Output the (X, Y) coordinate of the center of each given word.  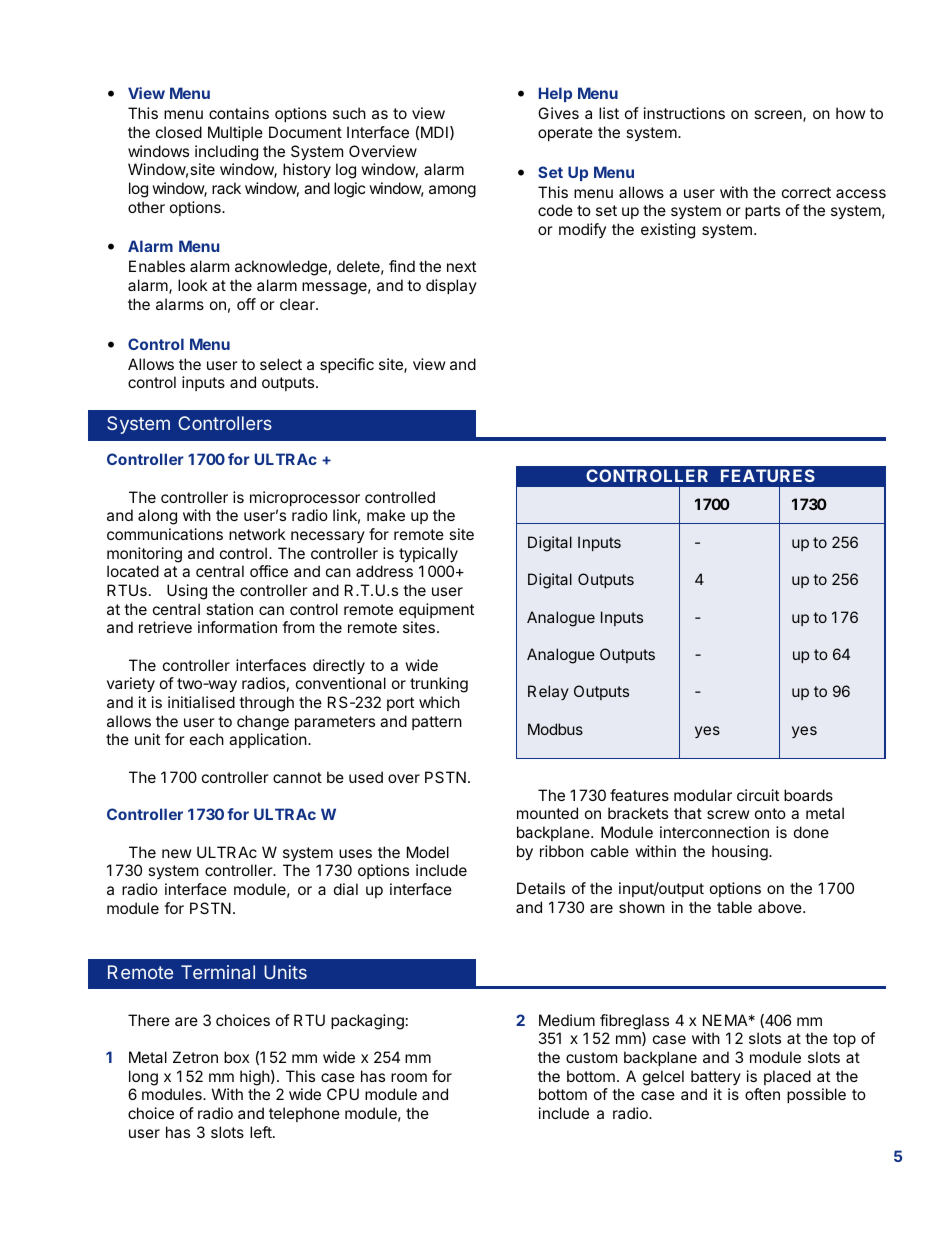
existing (668, 231)
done (811, 832)
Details (541, 888)
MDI (434, 132)
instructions (684, 113)
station (229, 609)
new (176, 853)
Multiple (235, 133)
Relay (548, 692)
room (409, 1077)
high (255, 1078)
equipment (436, 610)
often (762, 1094)
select (281, 364)
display (451, 286)
